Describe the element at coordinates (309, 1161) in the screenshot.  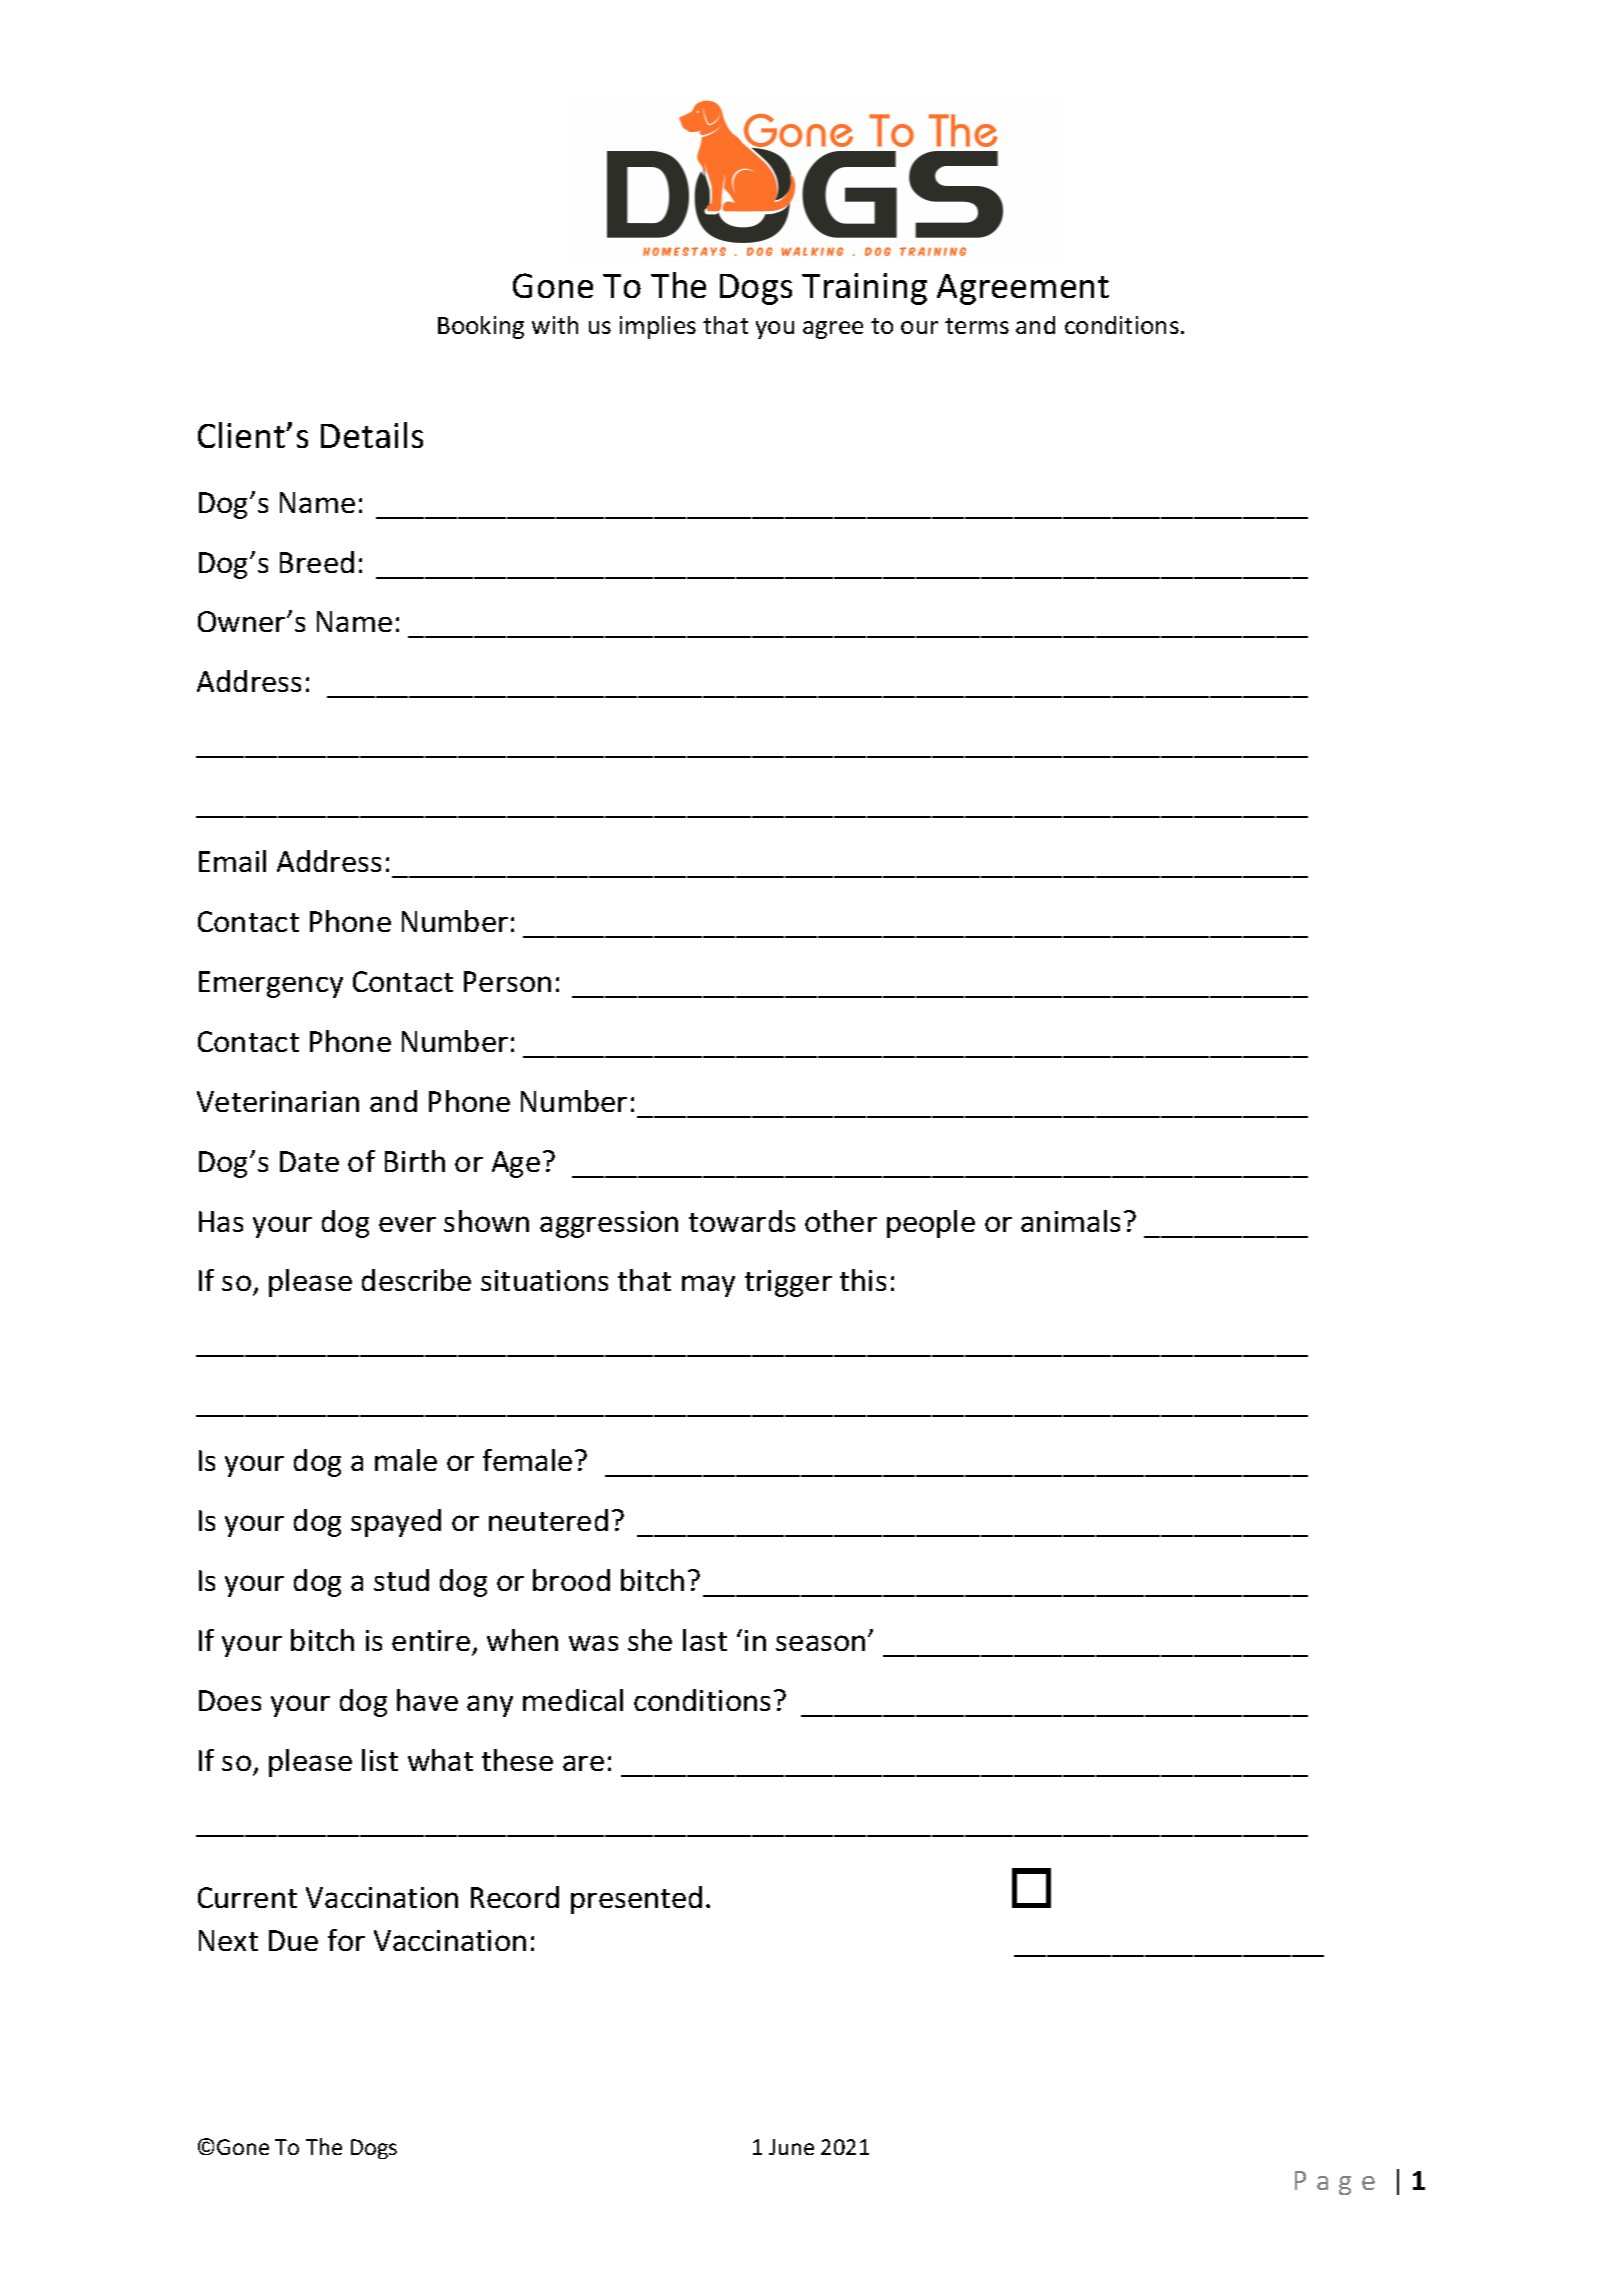
I see `Date` at that location.
